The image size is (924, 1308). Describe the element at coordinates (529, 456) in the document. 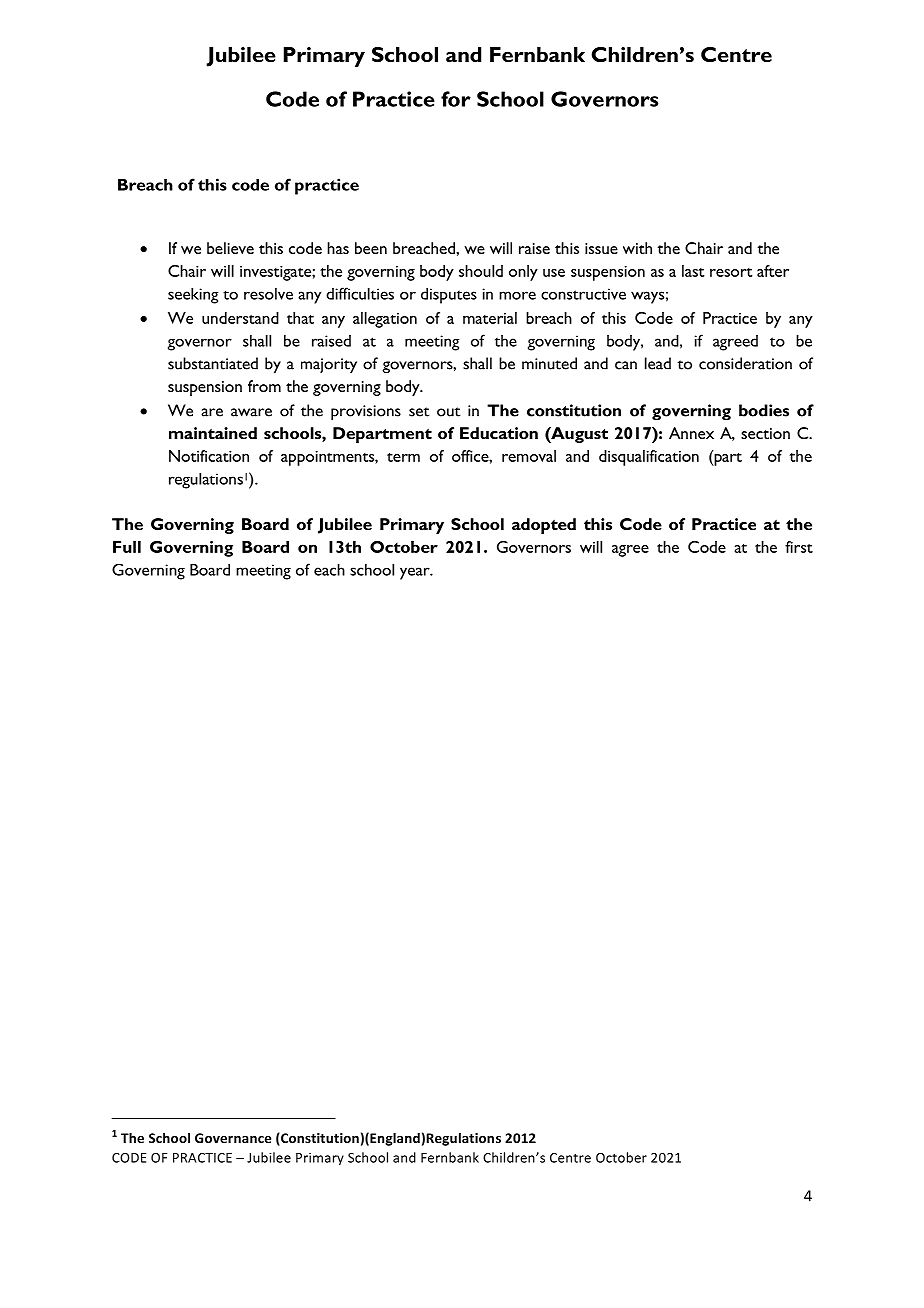

I see `removal` at that location.
